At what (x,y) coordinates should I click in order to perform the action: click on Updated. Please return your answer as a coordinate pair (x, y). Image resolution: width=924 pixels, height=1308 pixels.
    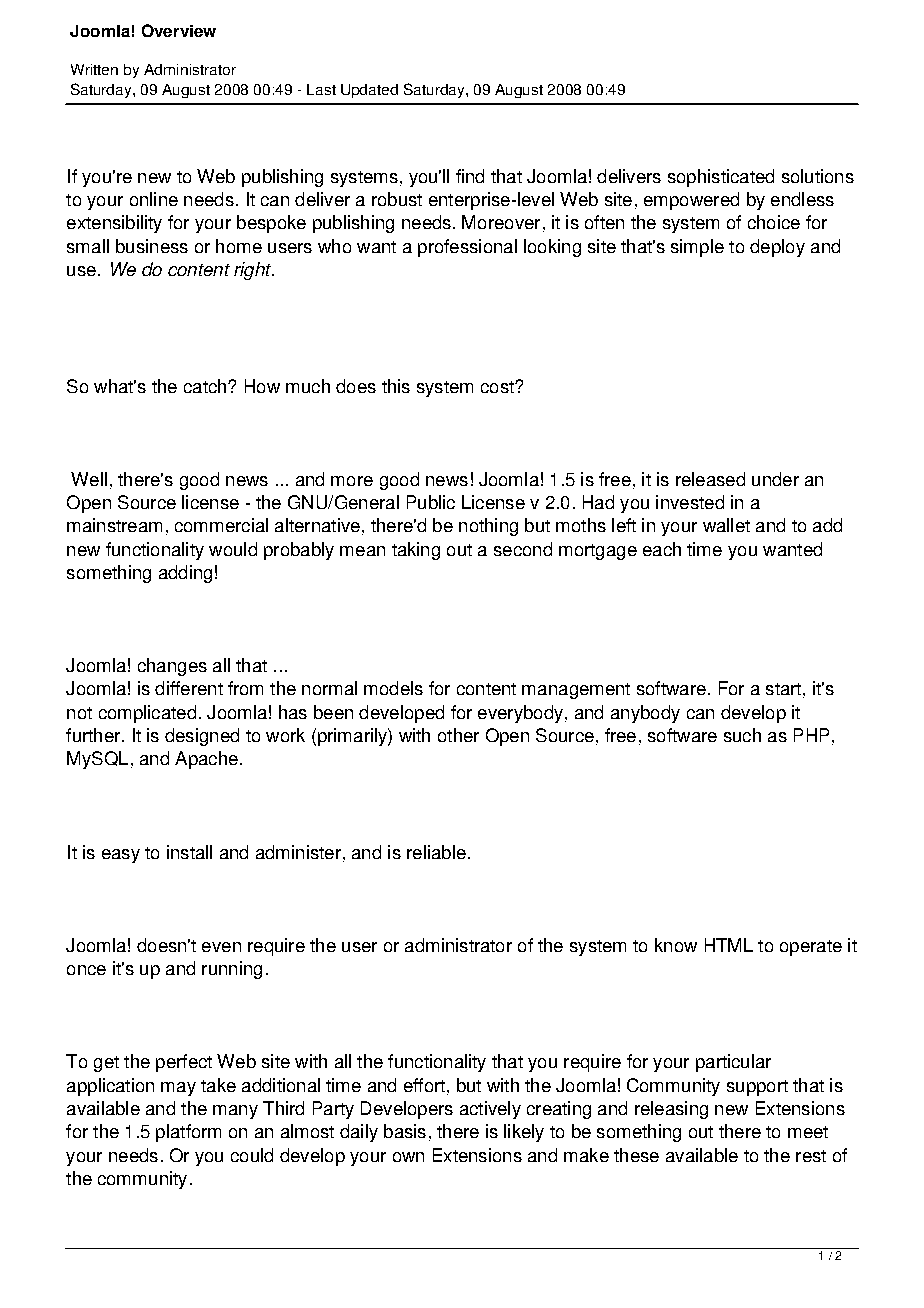
    Looking at the image, I should click on (369, 91).
